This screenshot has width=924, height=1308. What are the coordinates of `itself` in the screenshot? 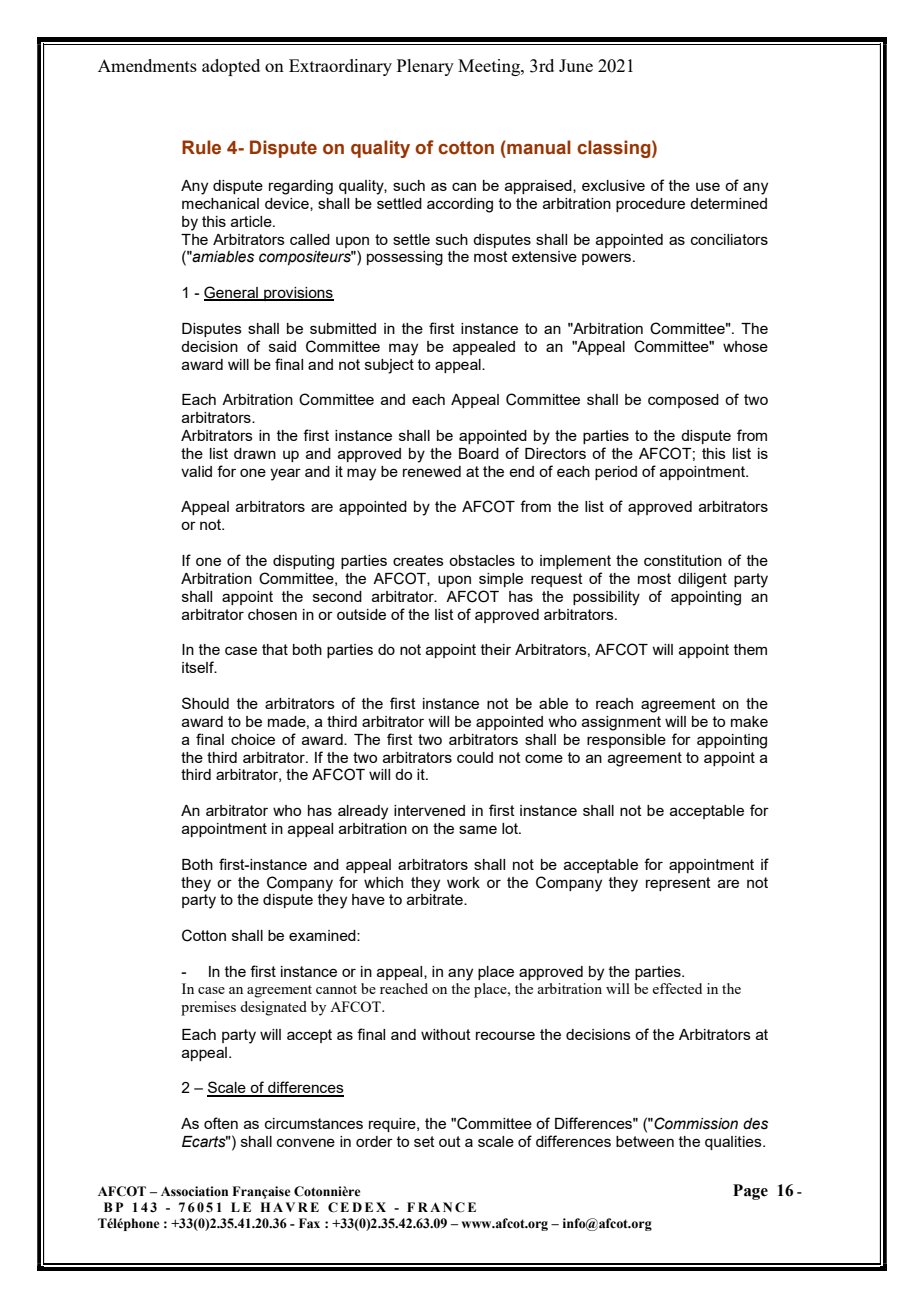 It's located at (199, 667).
